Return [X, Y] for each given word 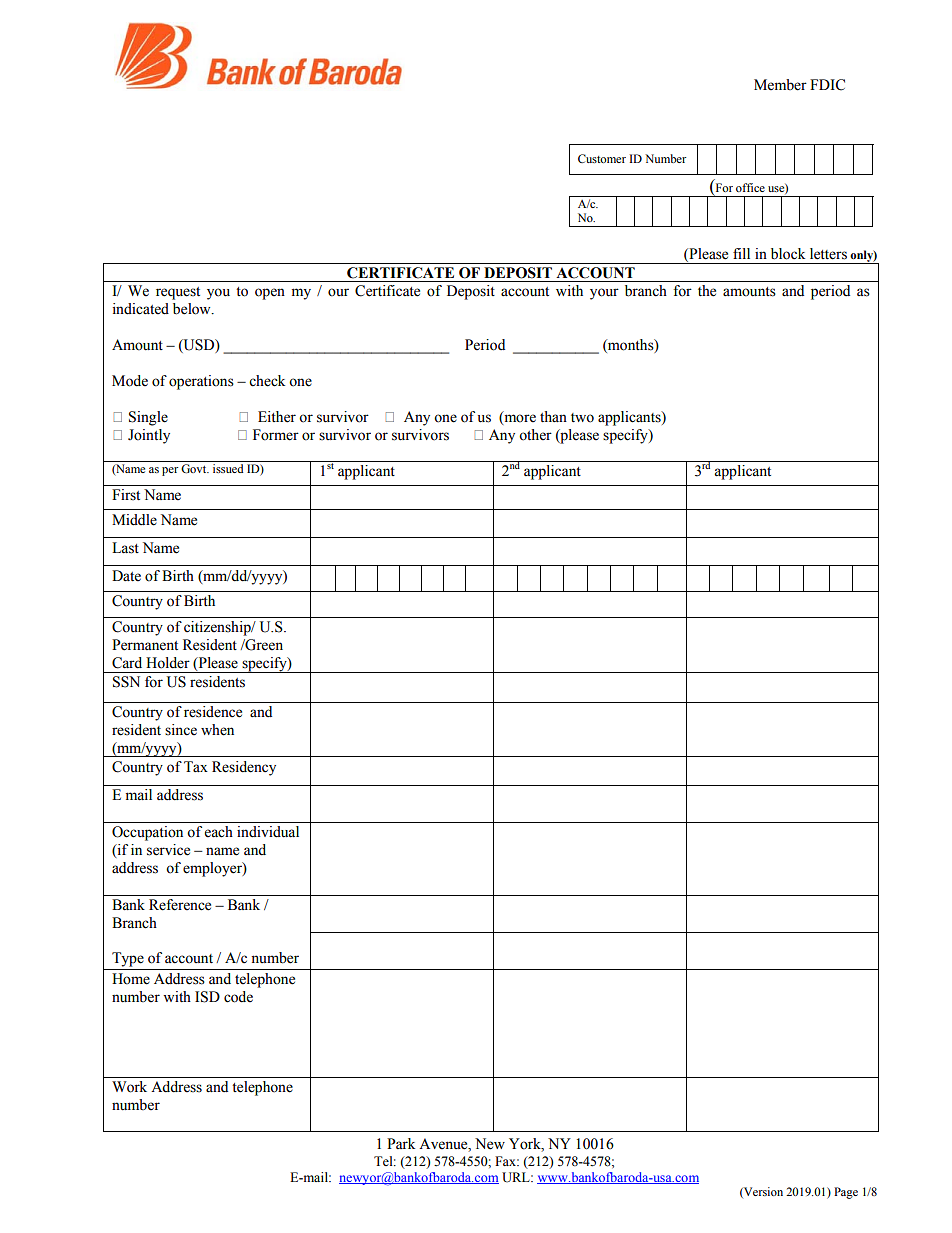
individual [268, 832]
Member [780, 85]
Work [129, 1087]
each [219, 832]
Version [762, 1192]
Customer [602, 158]
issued [228, 468]
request [178, 293]
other [535, 435]
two [582, 418]
